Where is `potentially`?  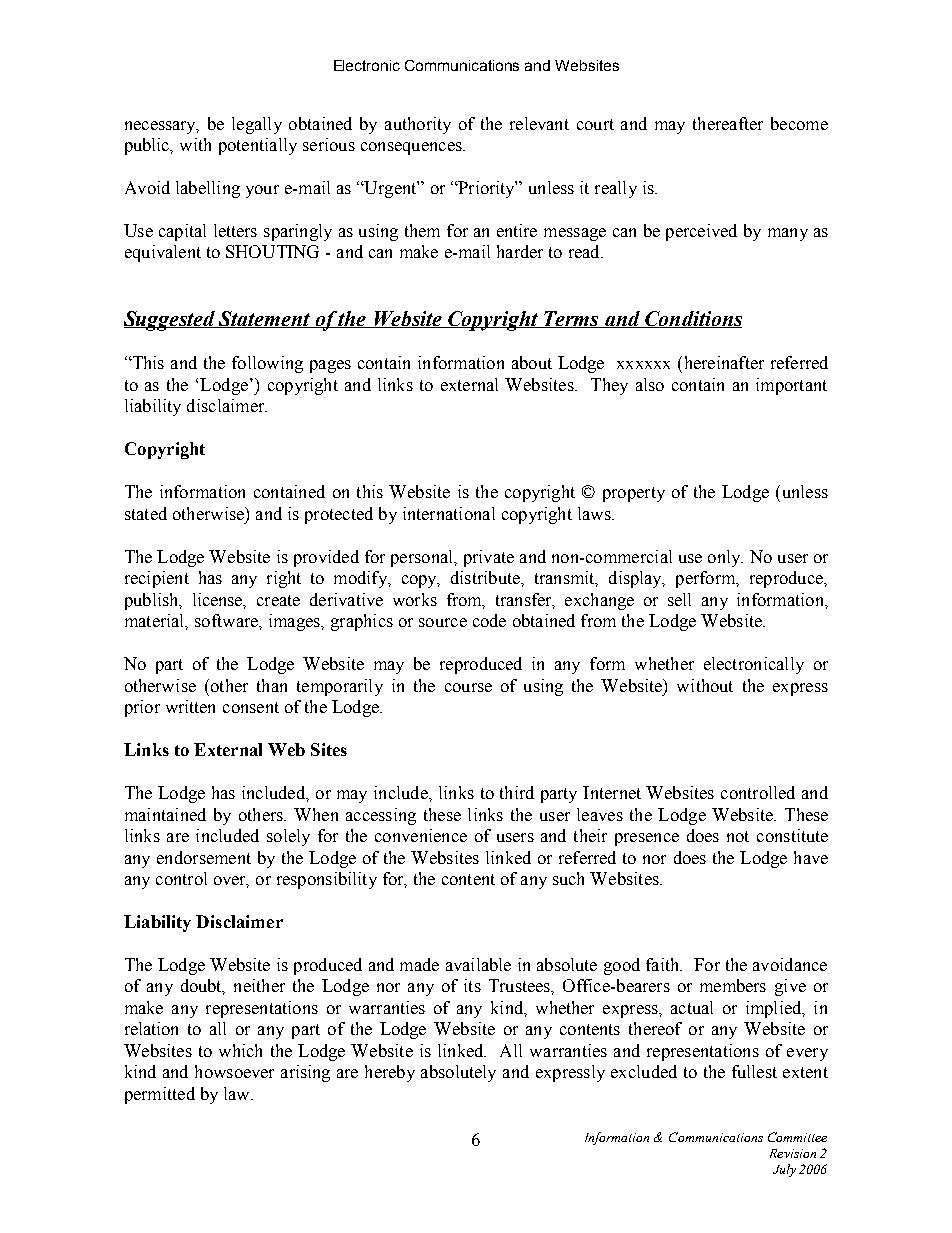
potentially is located at coordinates (258, 146).
